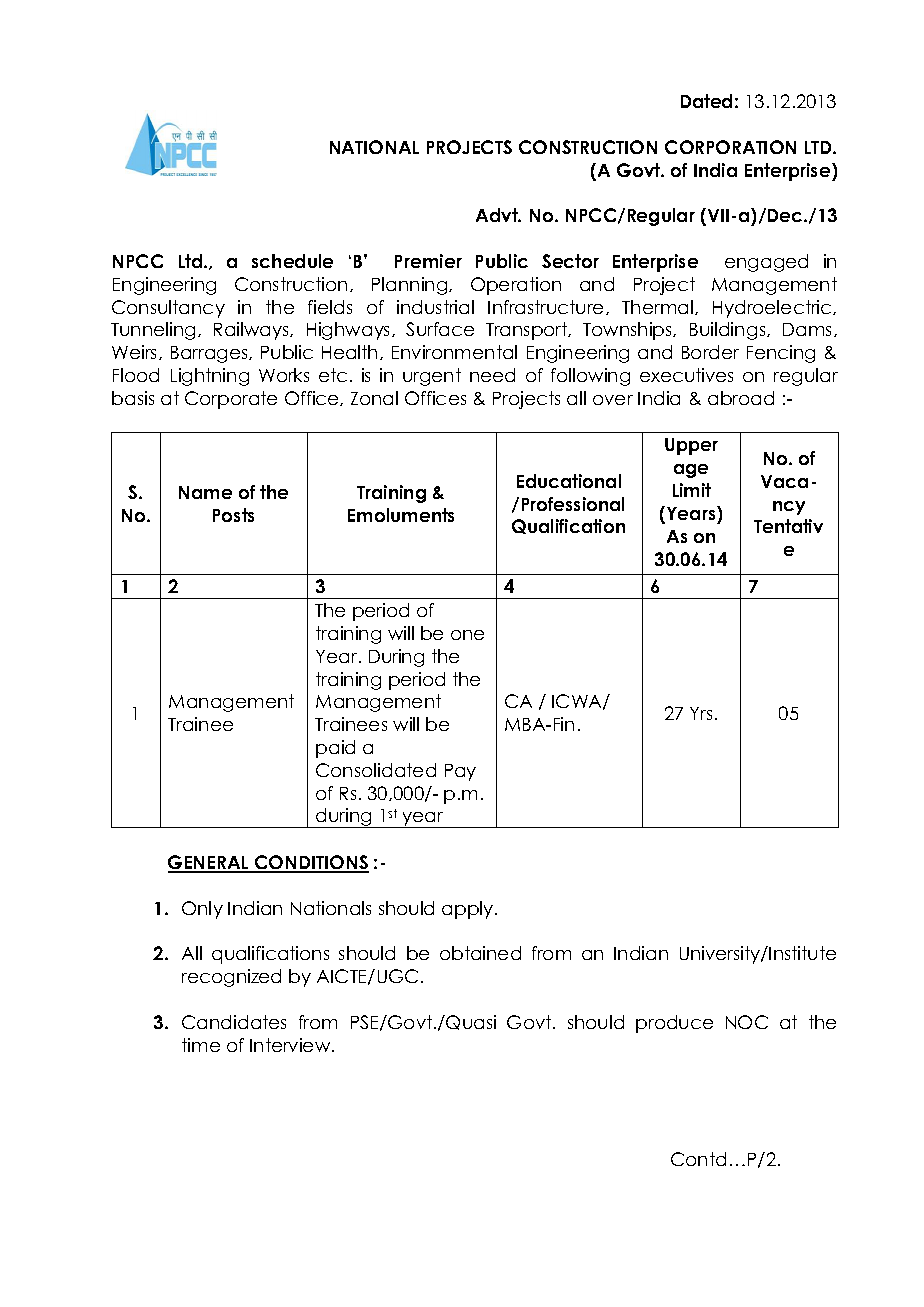  I want to click on Candidates, so click(234, 1022).
